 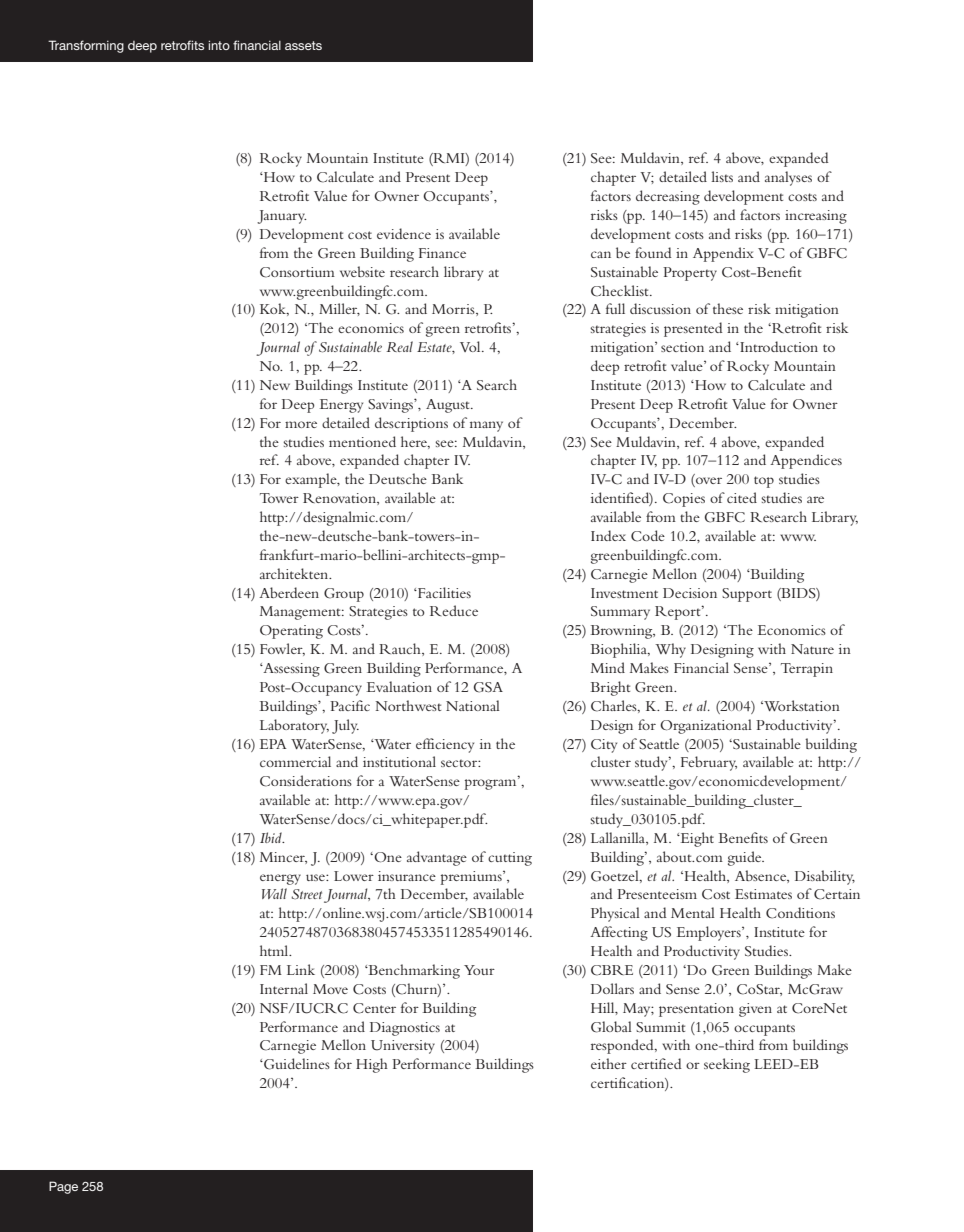 I want to click on Support, so click(x=747, y=595).
